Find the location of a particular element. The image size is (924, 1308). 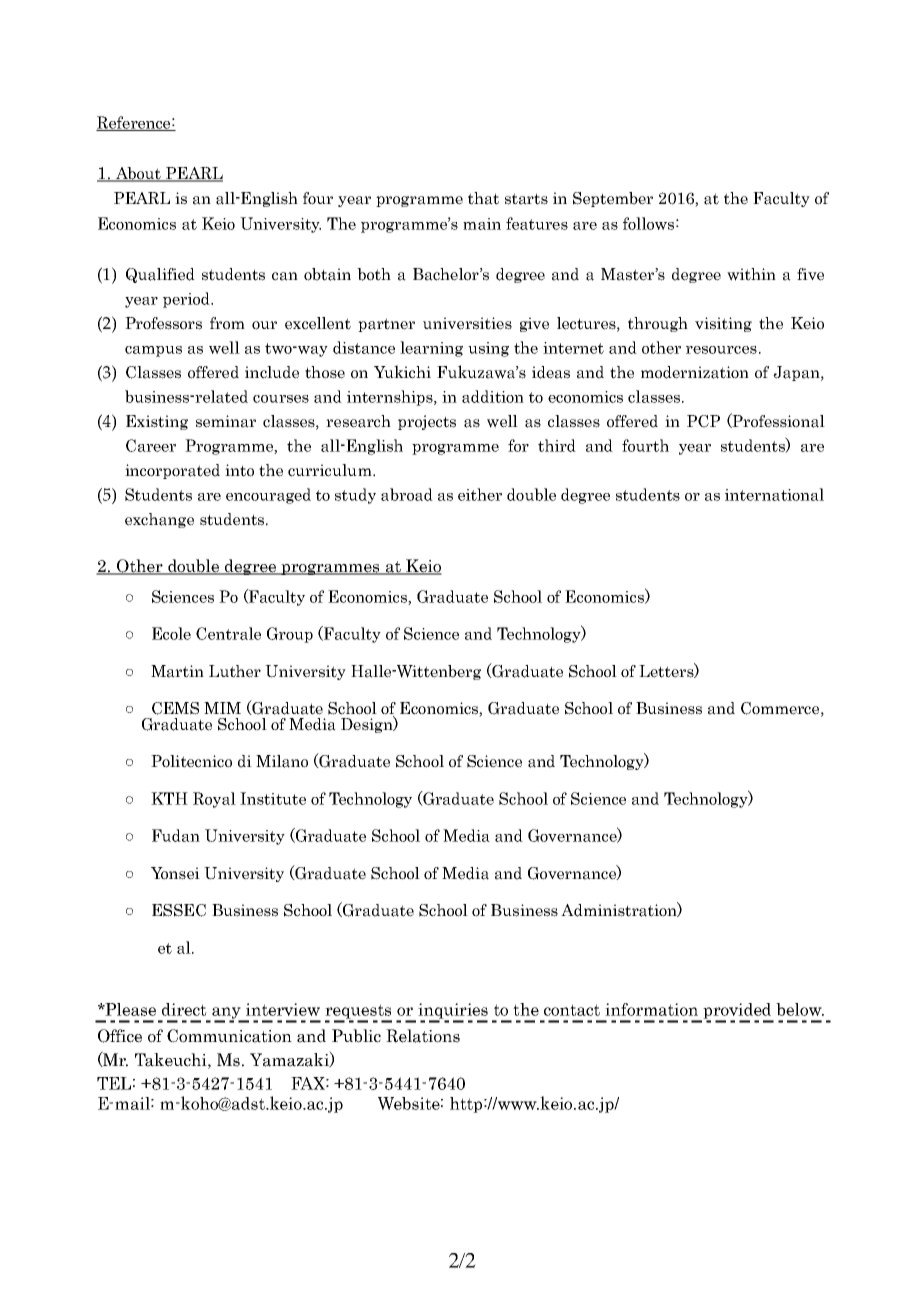

that is located at coordinates (483, 198).
